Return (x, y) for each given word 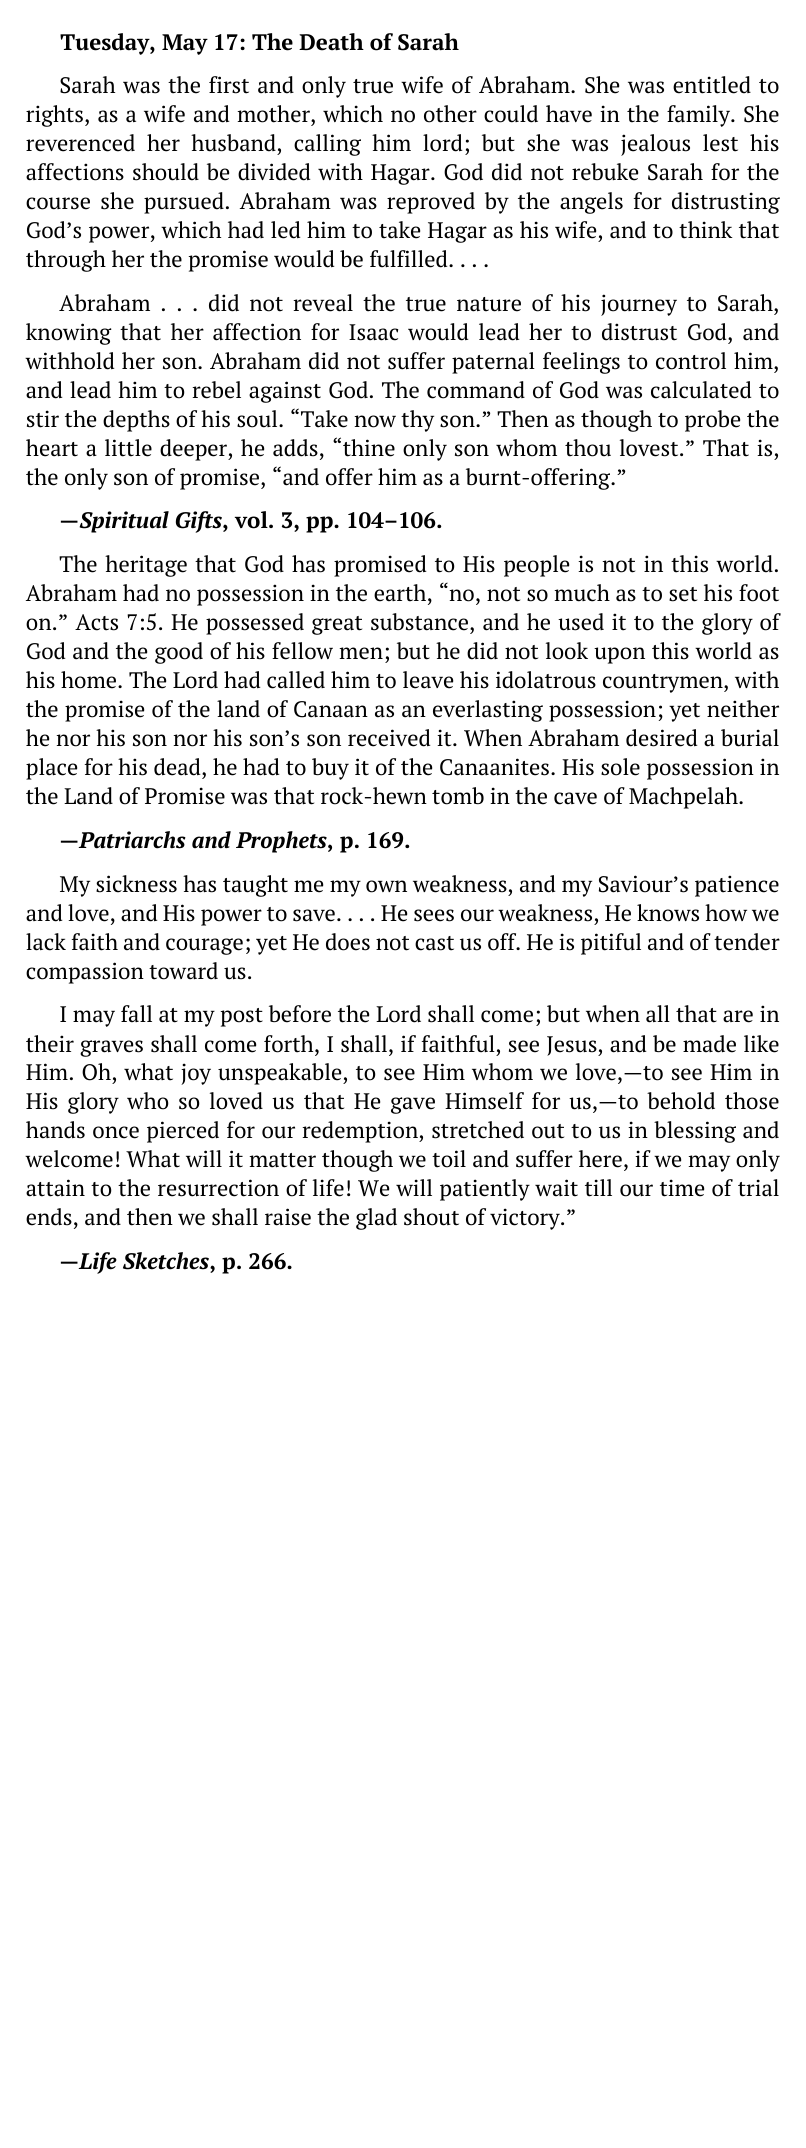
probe (712, 421)
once (116, 1132)
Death (331, 42)
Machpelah (684, 798)
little (128, 448)
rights (56, 116)
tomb (458, 796)
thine (369, 448)
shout (431, 1217)
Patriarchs (131, 840)
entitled (712, 85)
